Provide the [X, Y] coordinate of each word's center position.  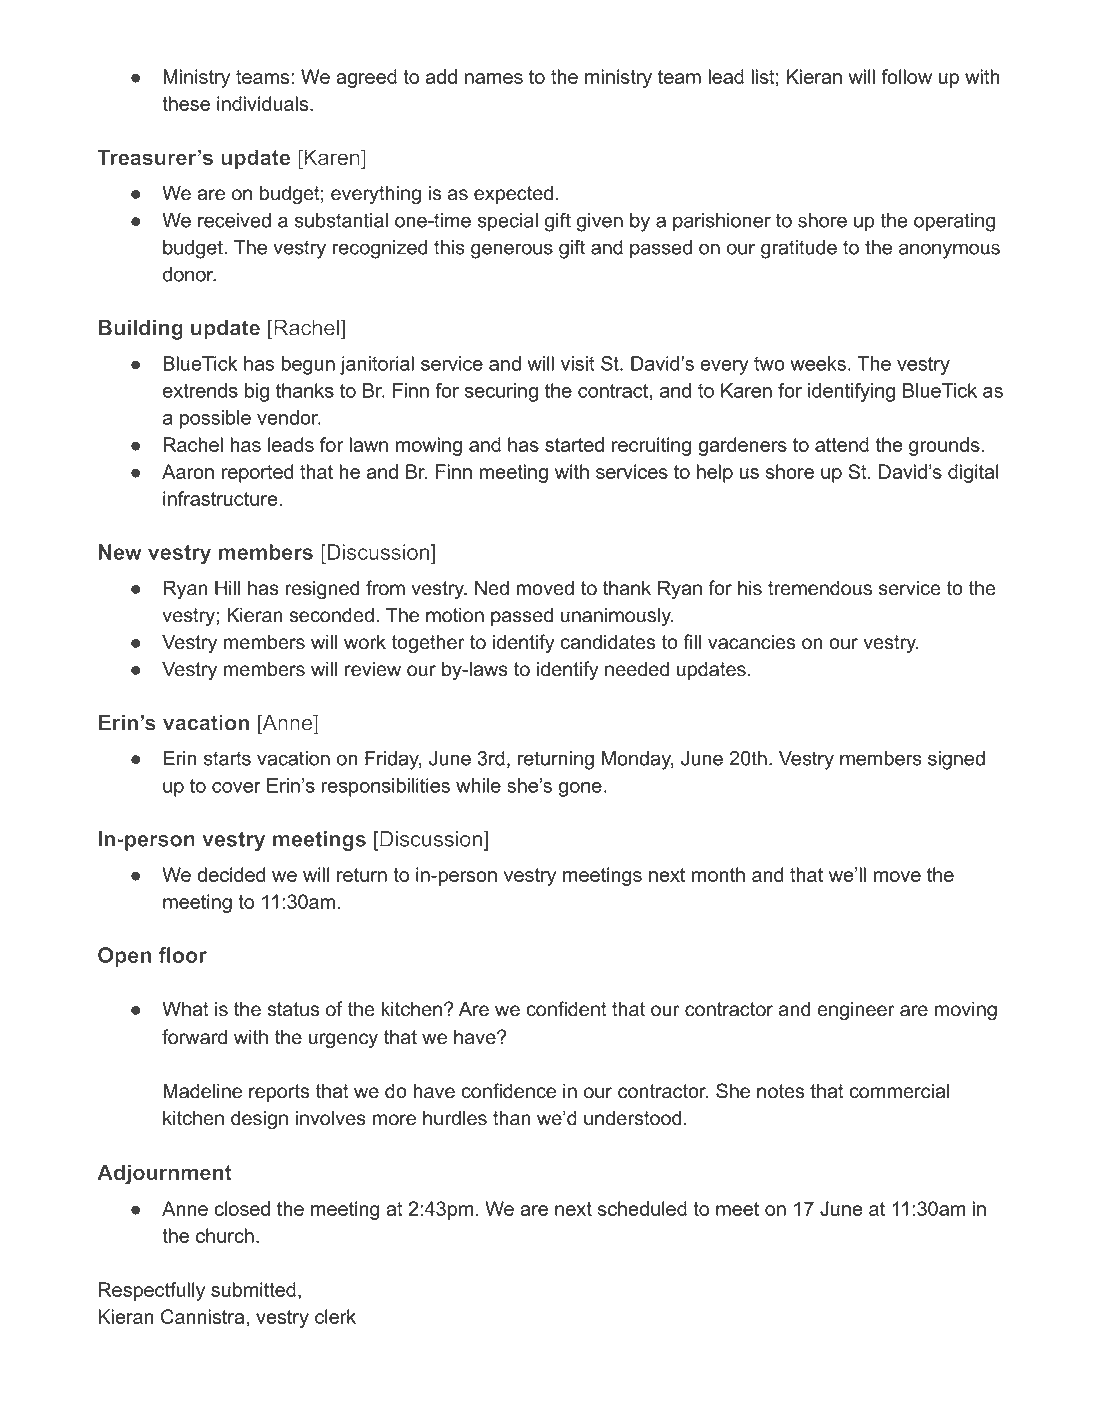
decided [231, 874]
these [186, 103]
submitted [253, 1289]
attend [842, 444]
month [718, 874]
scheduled [642, 1208]
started [574, 444]
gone [580, 789]
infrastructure [221, 498]
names [494, 78]
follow [906, 76]
